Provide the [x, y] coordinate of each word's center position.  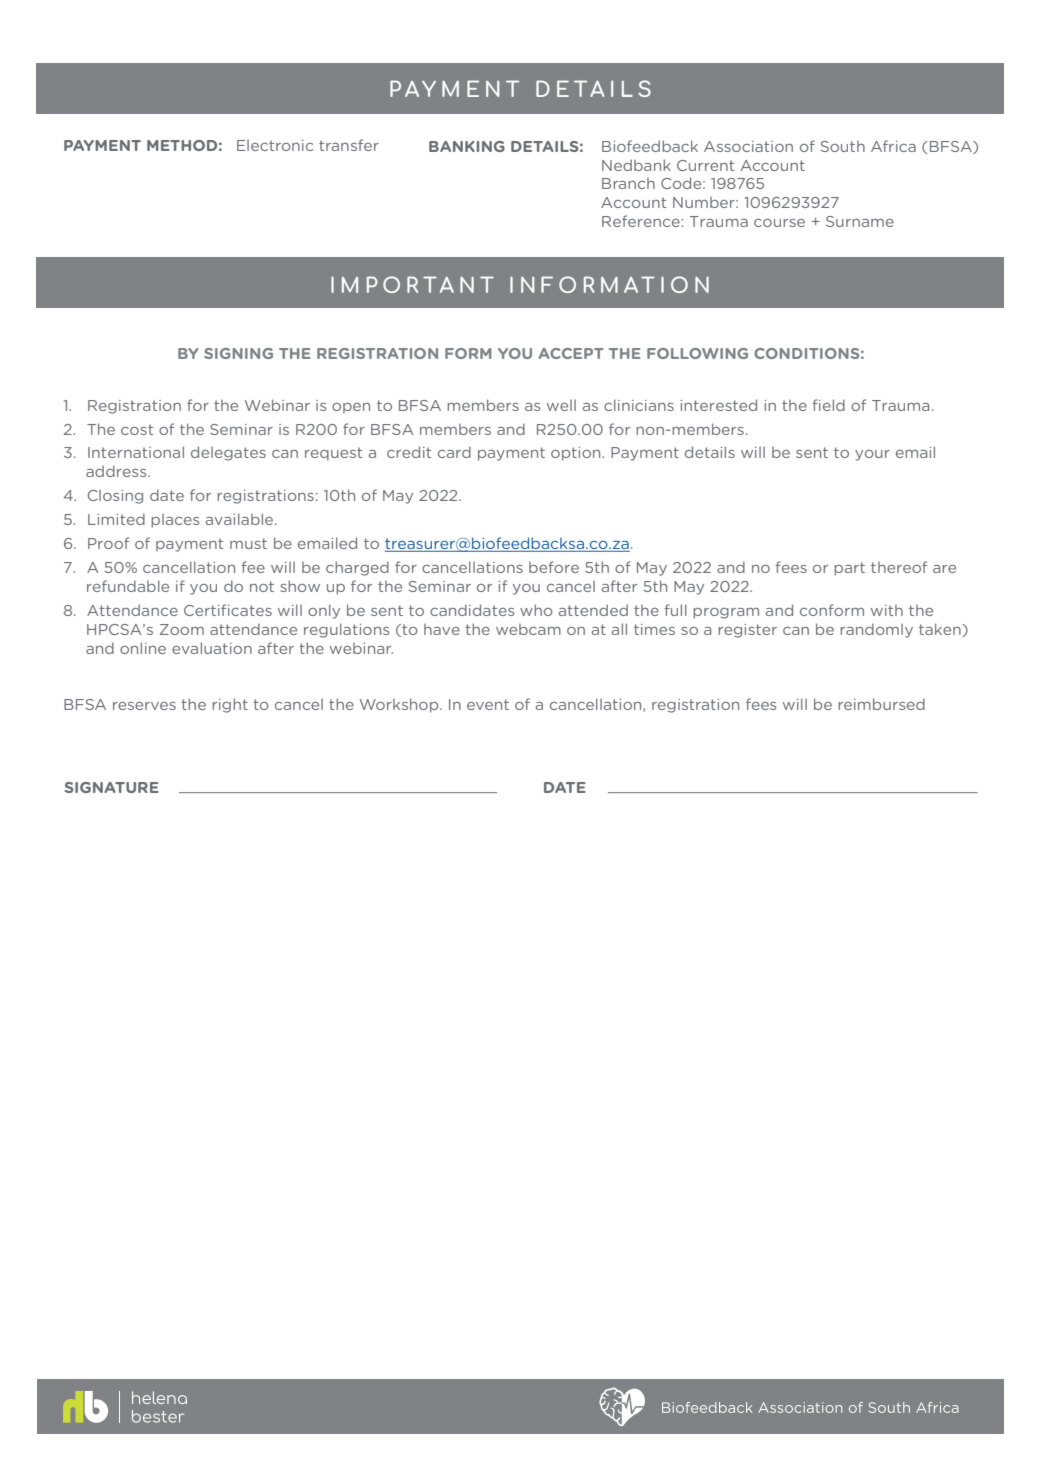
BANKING [467, 146]
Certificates [228, 610]
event [488, 704]
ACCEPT [571, 353]
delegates [228, 453]
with [887, 610]
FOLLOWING [697, 353]
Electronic [275, 145]
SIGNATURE [112, 787]
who [536, 610]
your [872, 455]
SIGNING [238, 353]
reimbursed [881, 704]
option [577, 454]
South [843, 146]
